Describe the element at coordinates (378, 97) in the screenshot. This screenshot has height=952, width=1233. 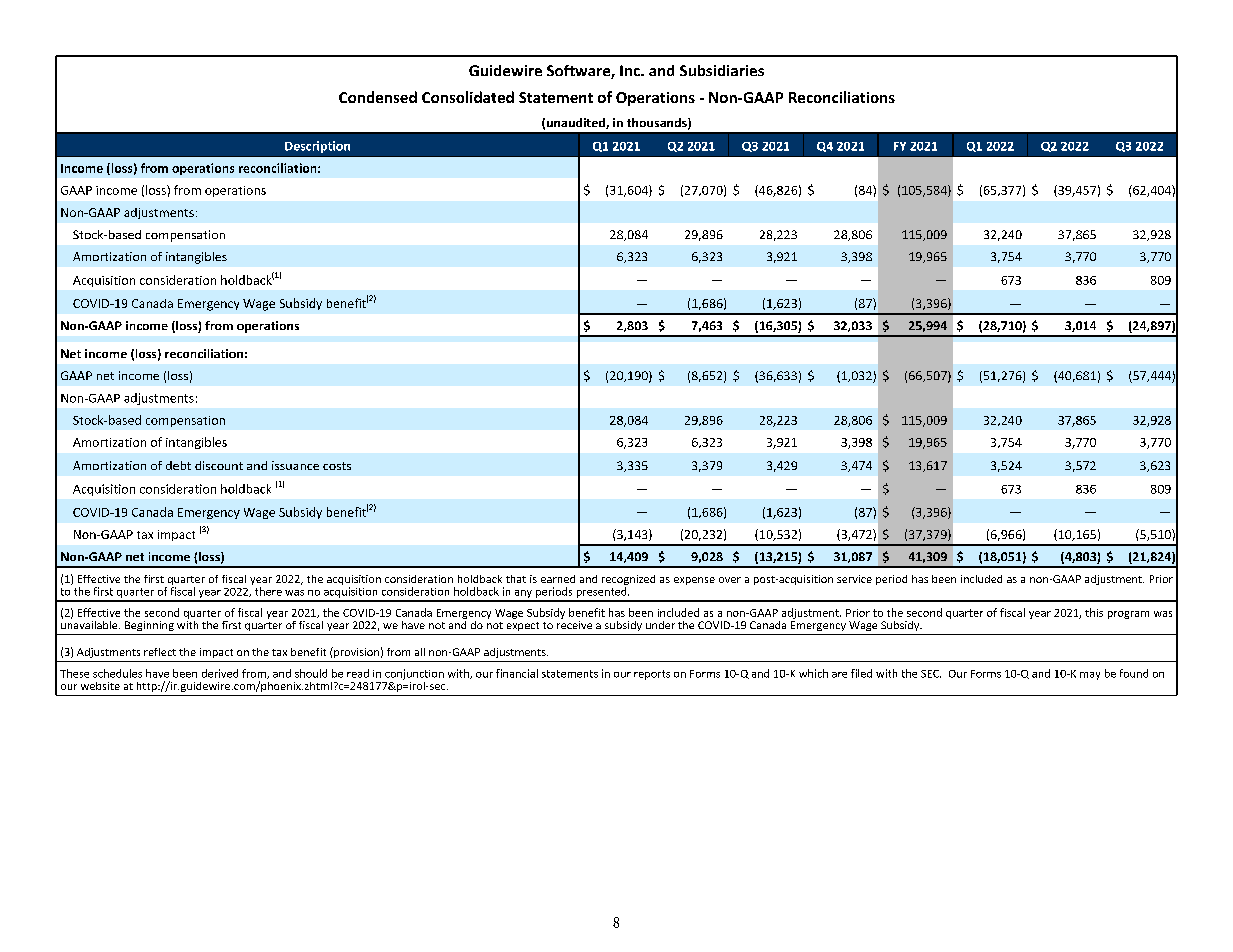
I see `Condensed` at that location.
